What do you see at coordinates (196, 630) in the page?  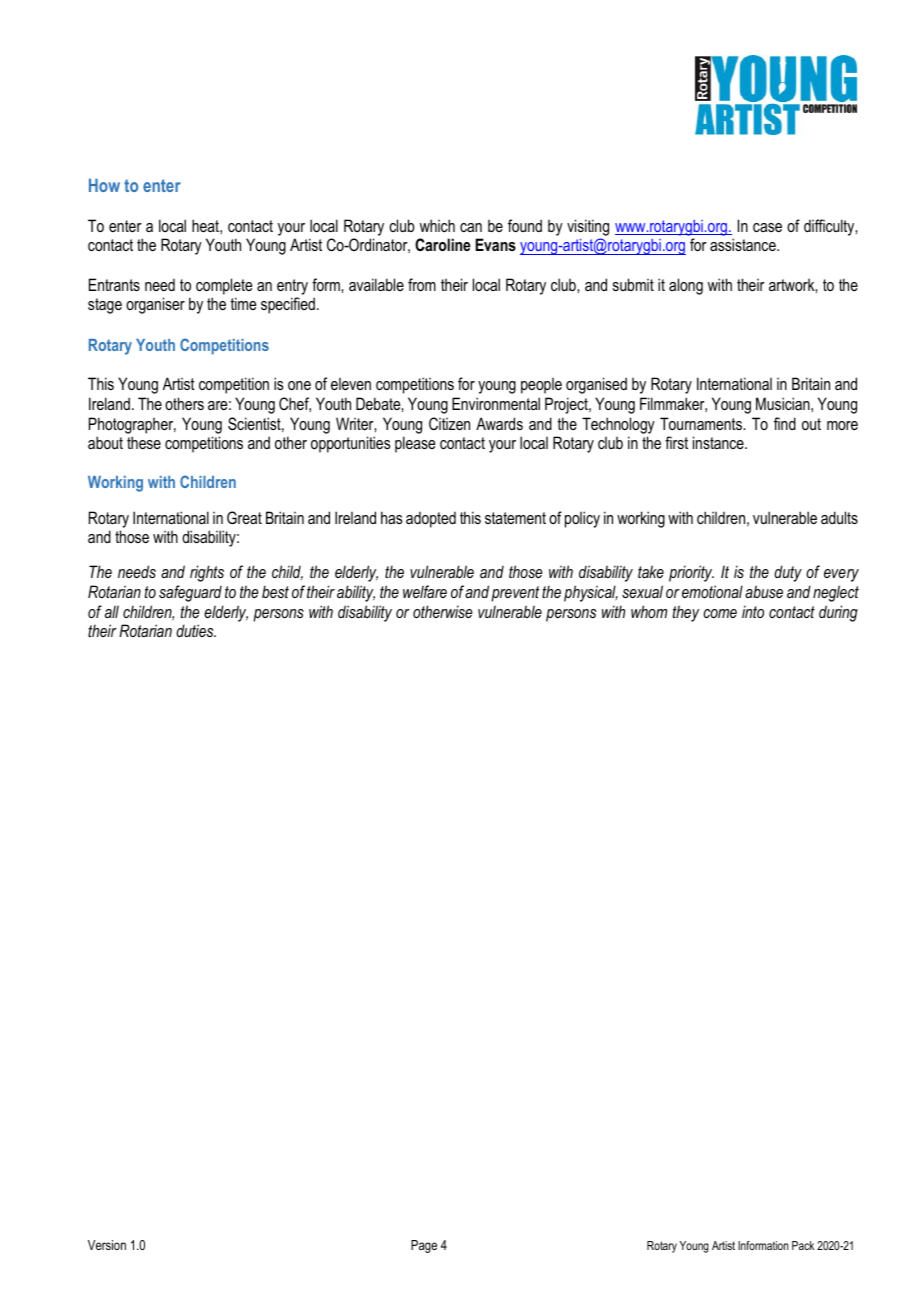 I see `duties` at bounding box center [196, 630].
